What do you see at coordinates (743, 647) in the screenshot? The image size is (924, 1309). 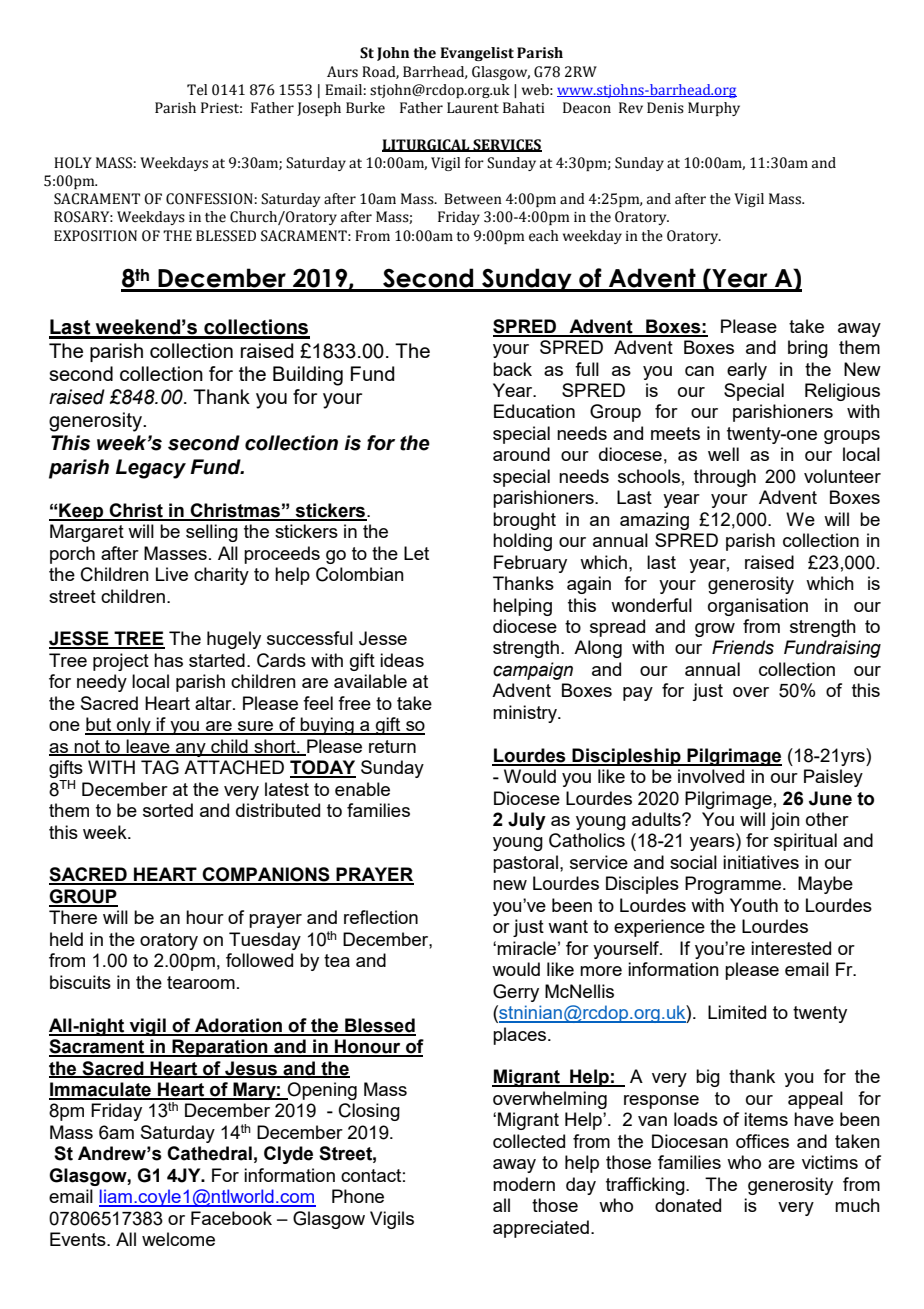 I see `Friends` at bounding box center [743, 647].
